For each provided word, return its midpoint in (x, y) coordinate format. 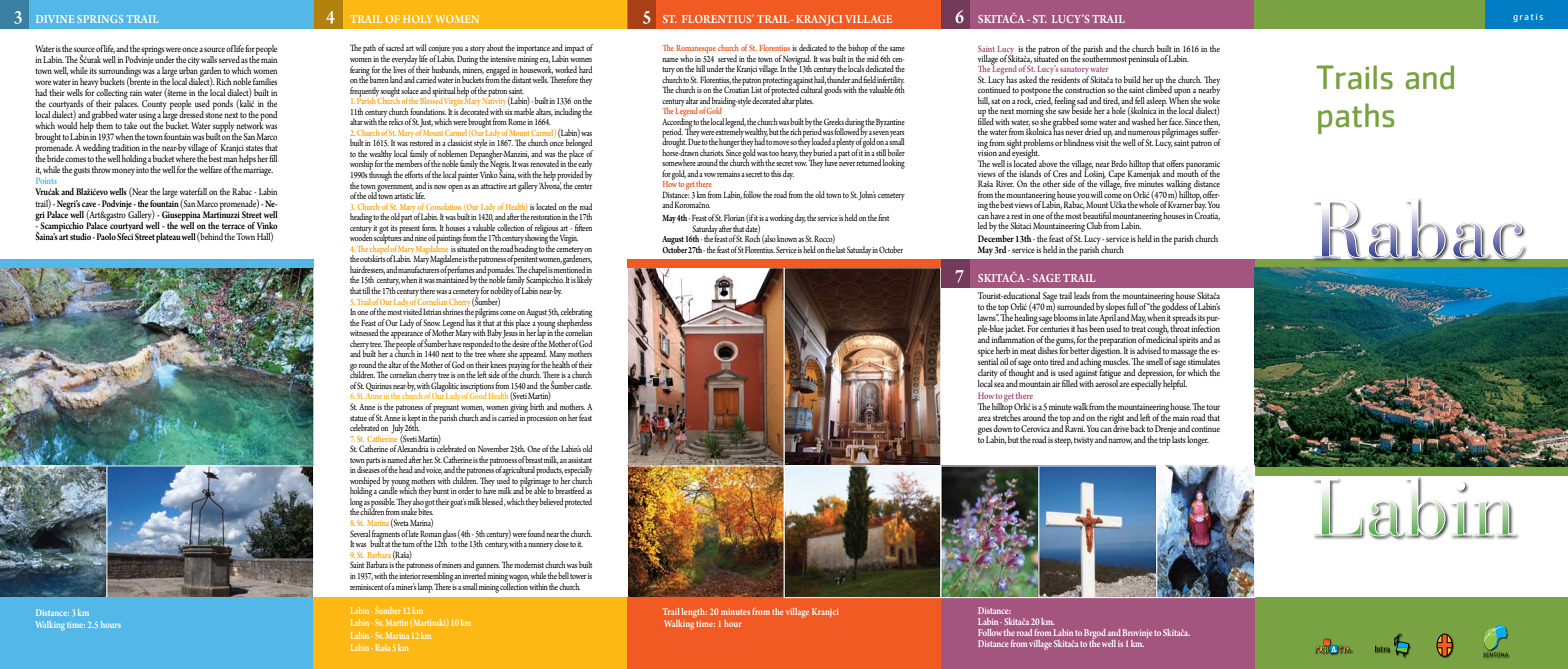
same (897, 49)
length (694, 613)
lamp (425, 588)
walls (209, 59)
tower (578, 576)
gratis (1528, 18)
